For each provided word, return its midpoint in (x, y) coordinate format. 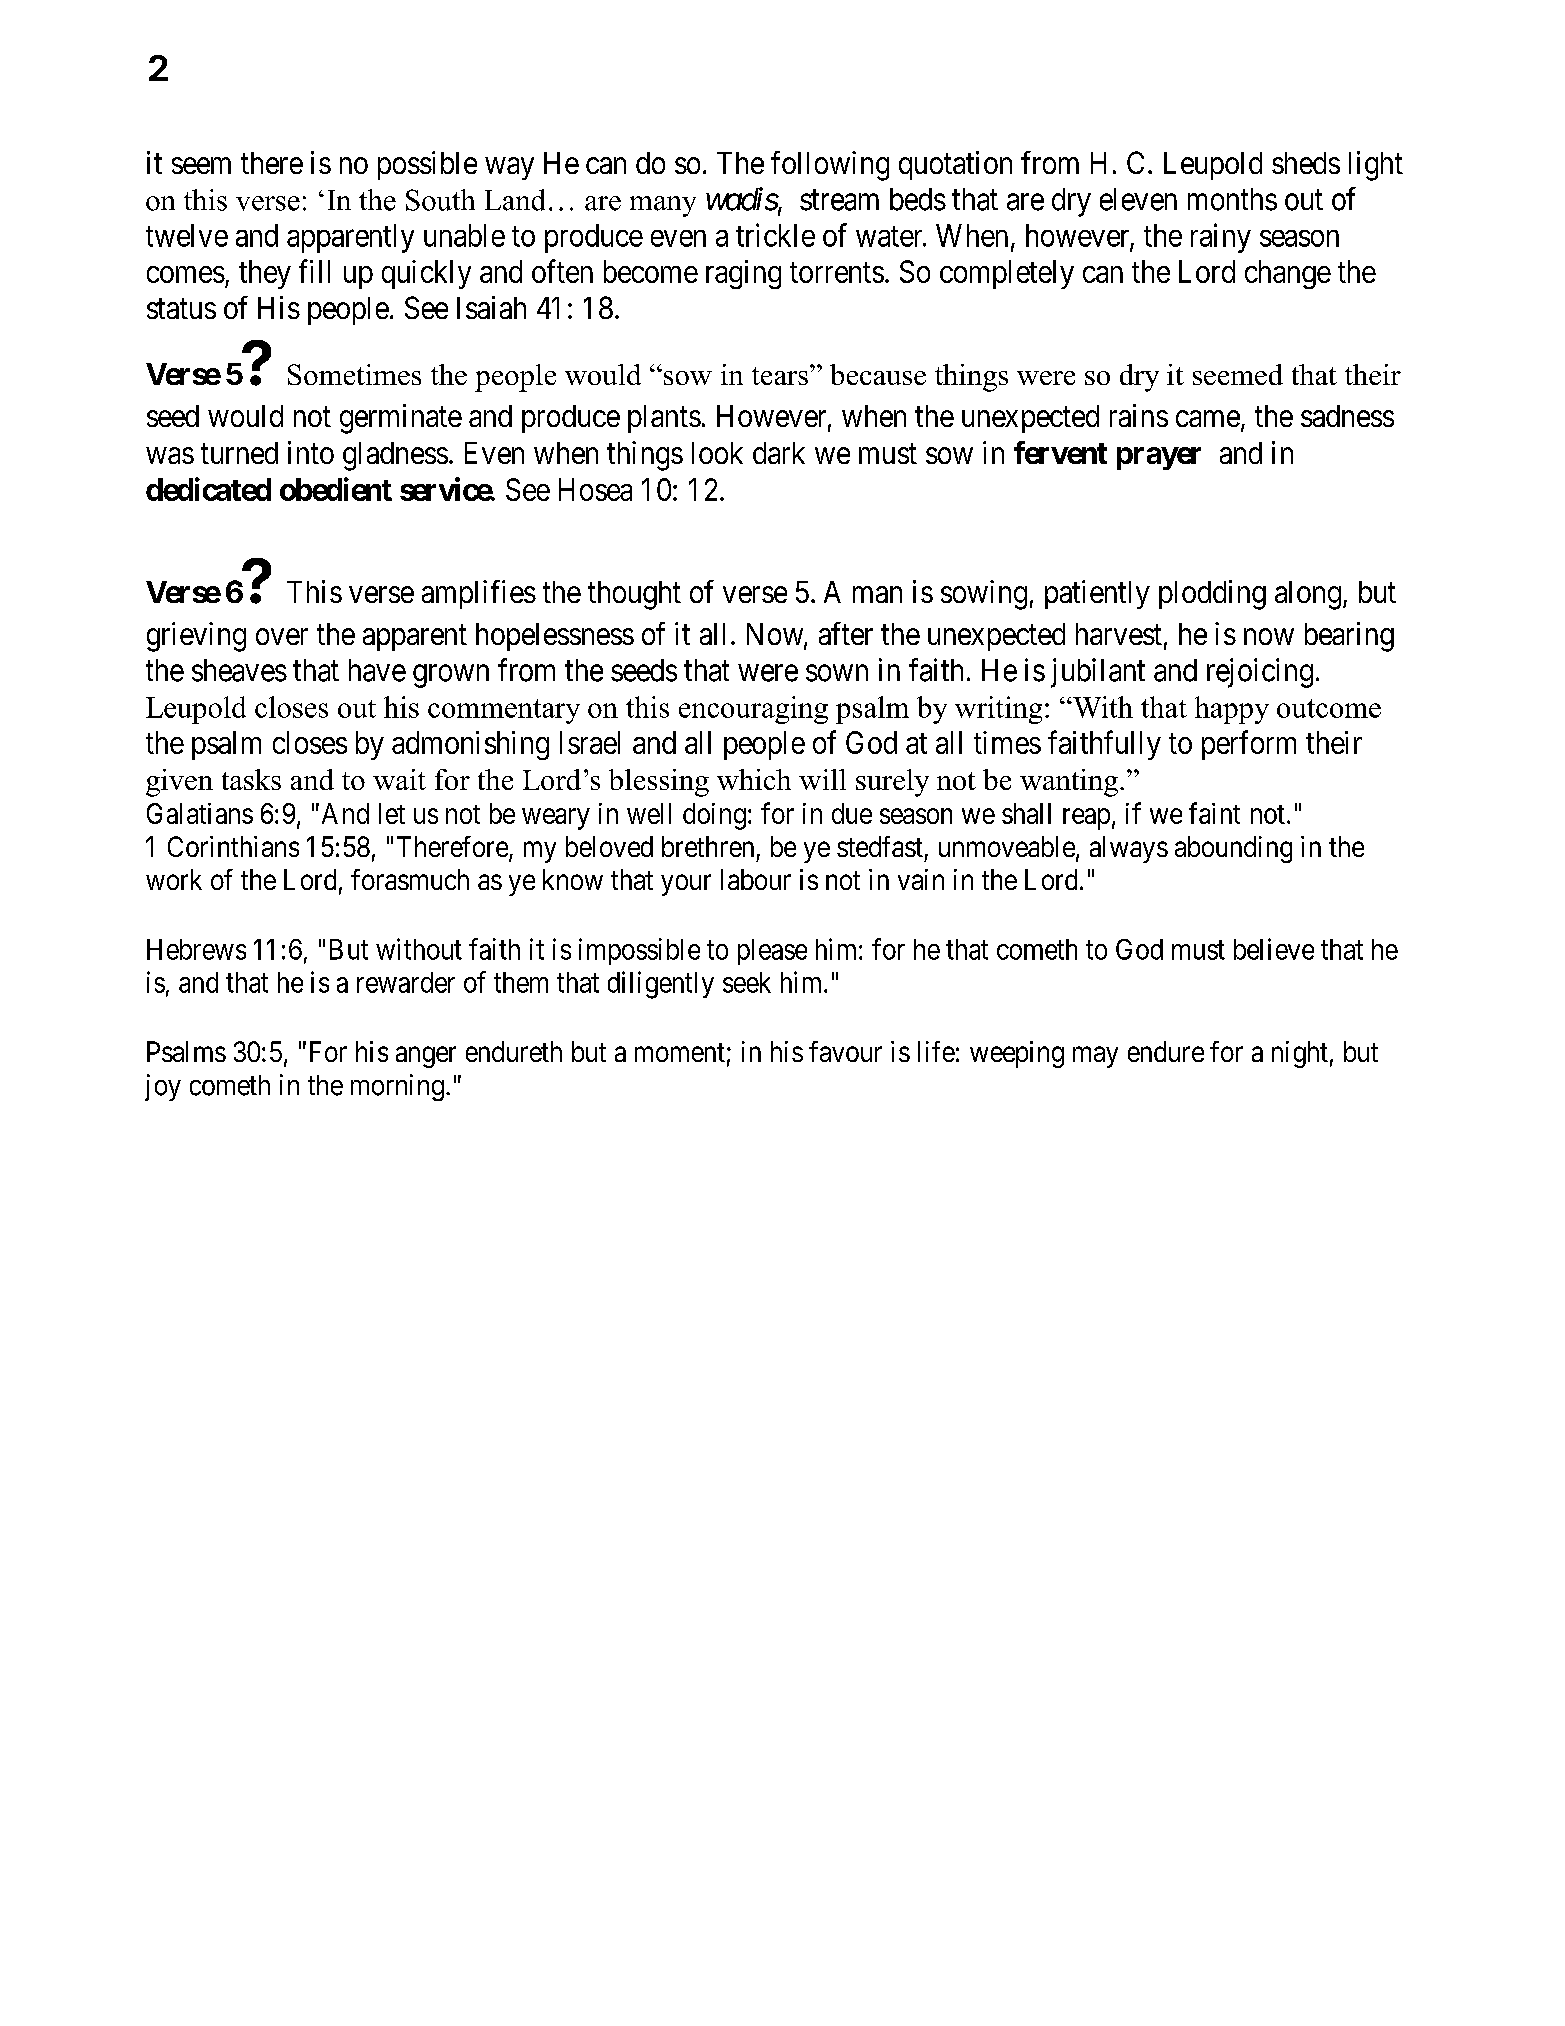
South (440, 200)
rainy (1221, 238)
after (846, 633)
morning (397, 1087)
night (1300, 1054)
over (282, 636)
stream (839, 200)
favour (845, 1051)
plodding (1212, 595)
